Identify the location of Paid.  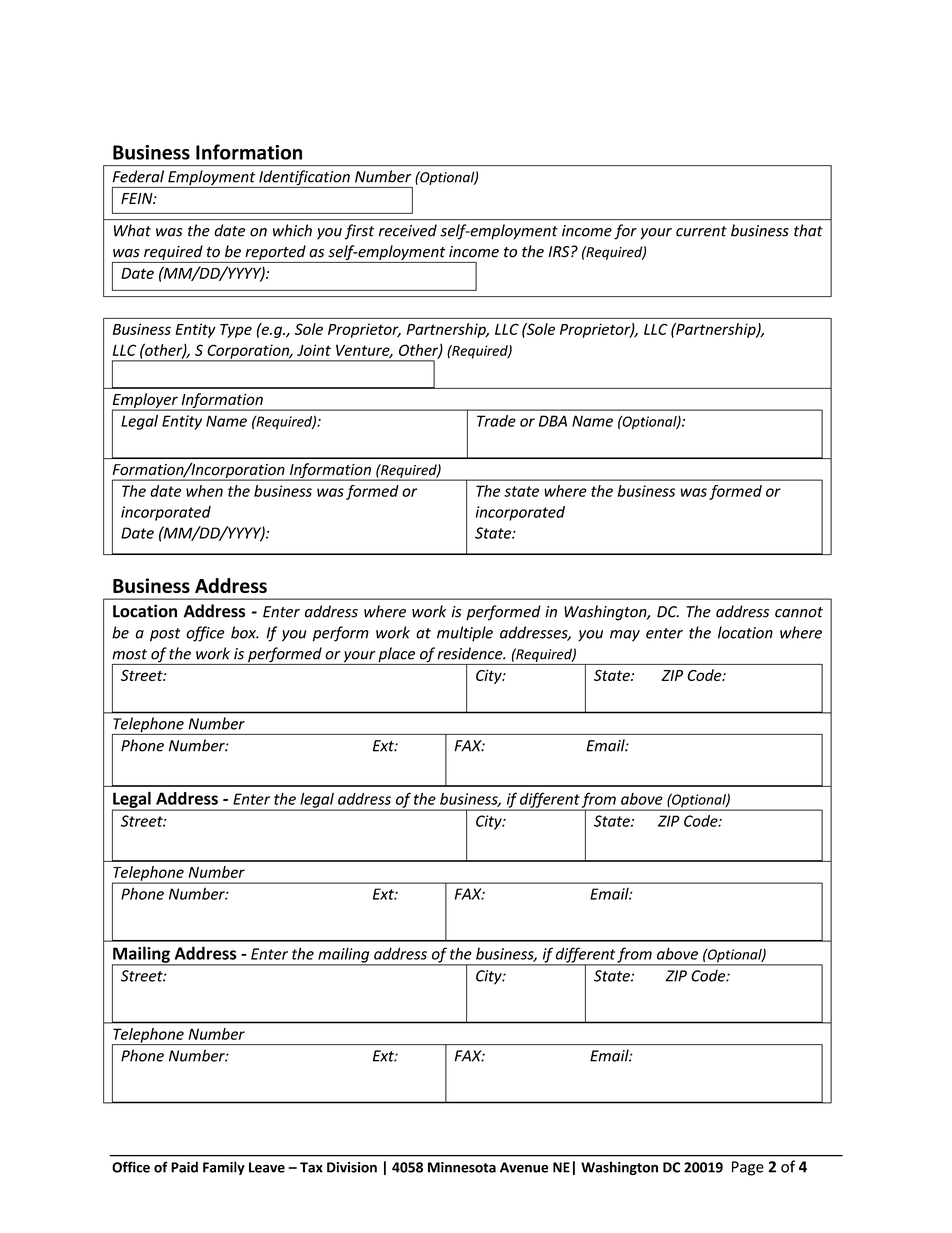
(184, 1167).
